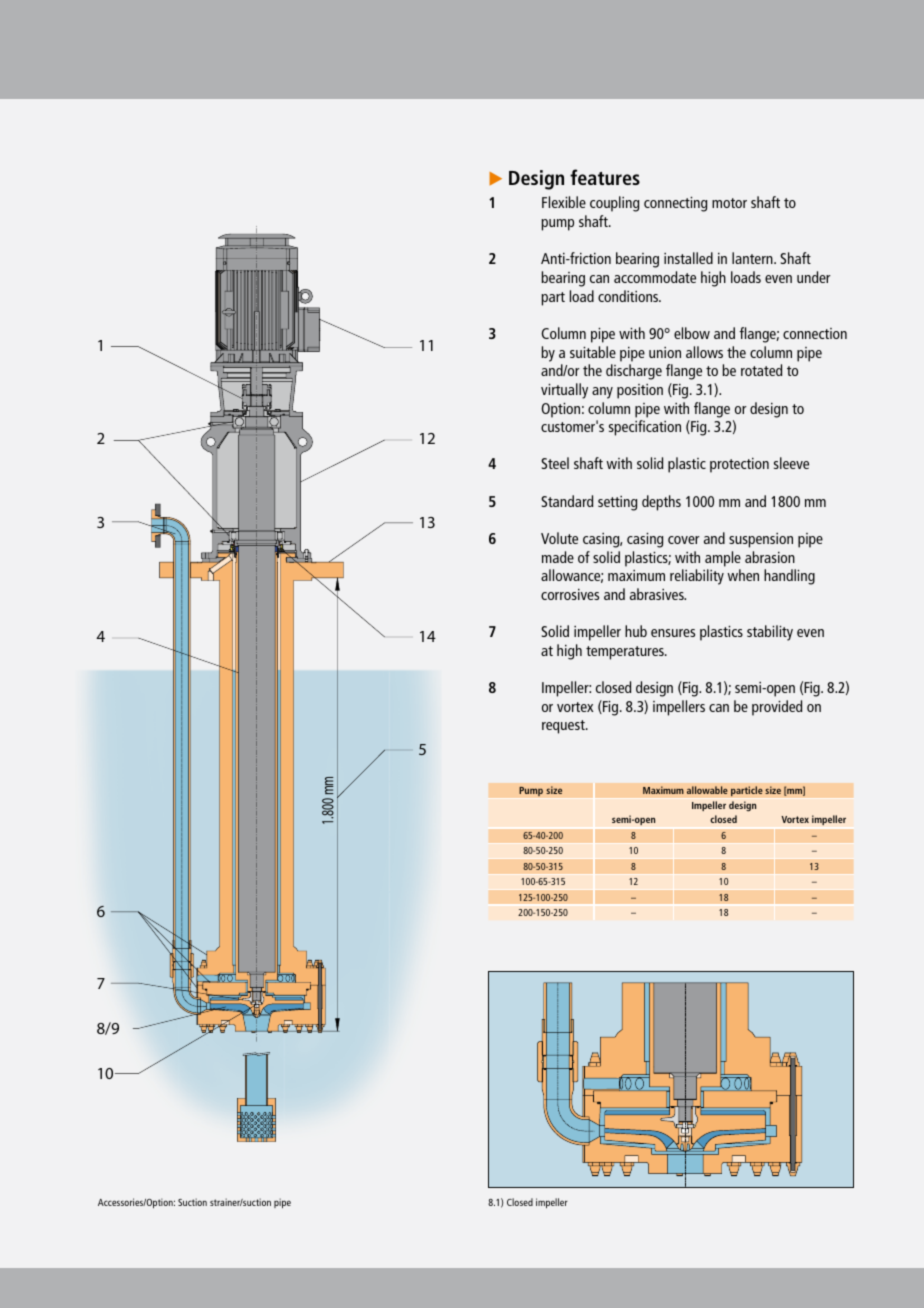 The image size is (924, 1308). I want to click on ensures, so click(673, 633).
